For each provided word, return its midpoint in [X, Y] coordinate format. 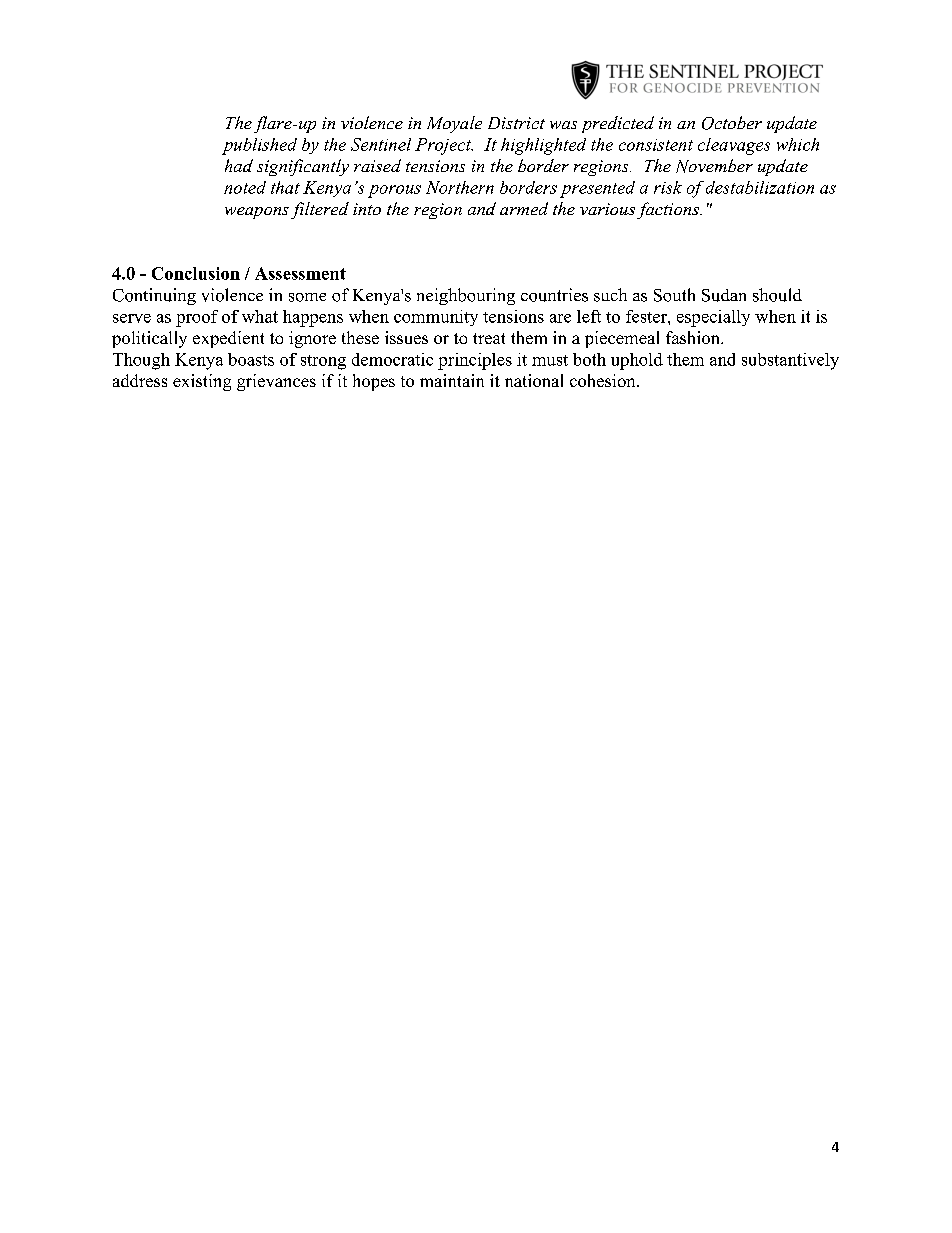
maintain [452, 380]
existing [202, 382]
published [259, 146]
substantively [790, 361]
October [732, 123]
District [516, 123]
